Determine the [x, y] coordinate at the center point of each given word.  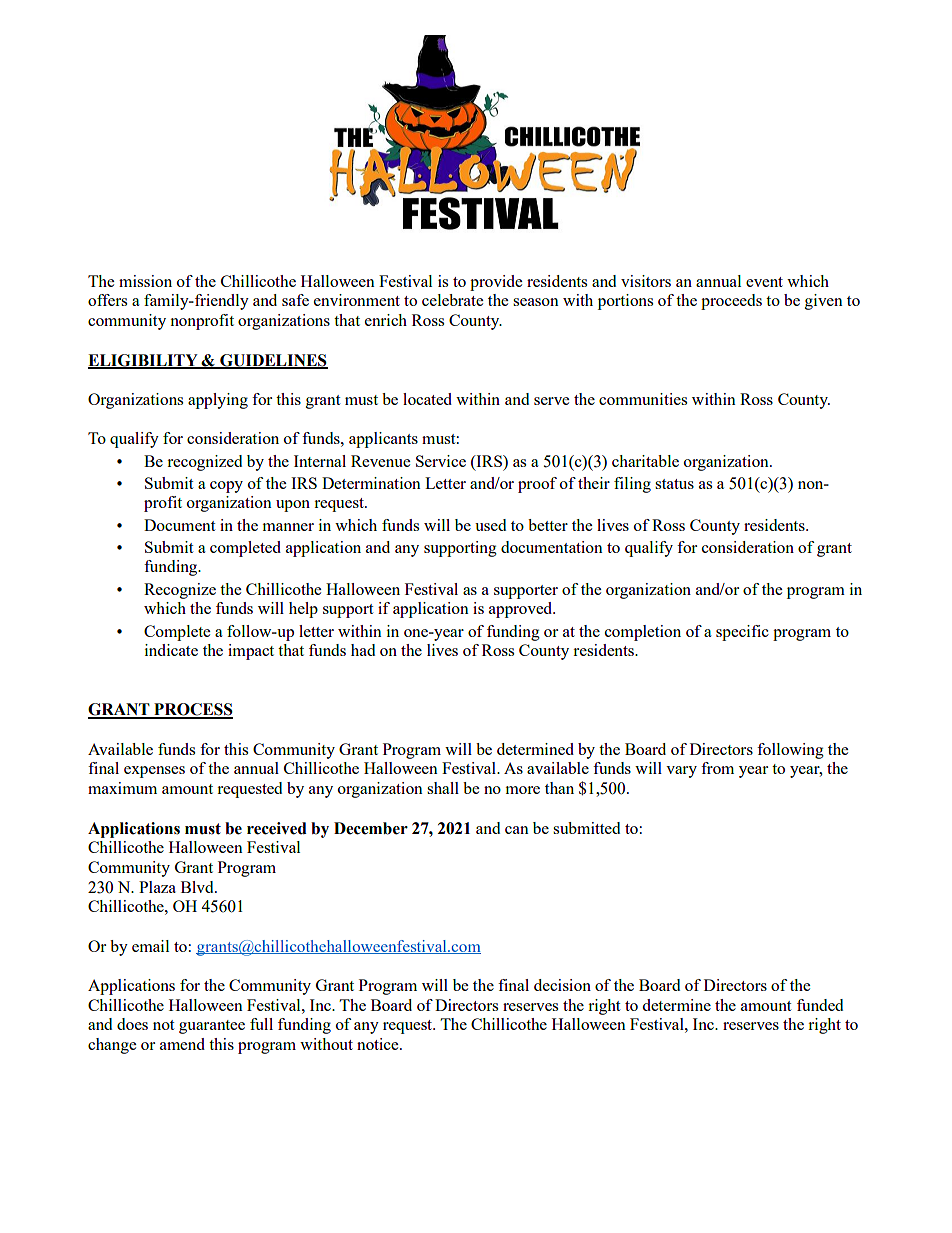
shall [443, 788]
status [674, 484]
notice [379, 1044]
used [490, 525]
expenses [154, 772]
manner [288, 527]
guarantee [212, 1027]
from [717, 768]
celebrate [452, 300]
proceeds [731, 302]
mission [145, 281]
